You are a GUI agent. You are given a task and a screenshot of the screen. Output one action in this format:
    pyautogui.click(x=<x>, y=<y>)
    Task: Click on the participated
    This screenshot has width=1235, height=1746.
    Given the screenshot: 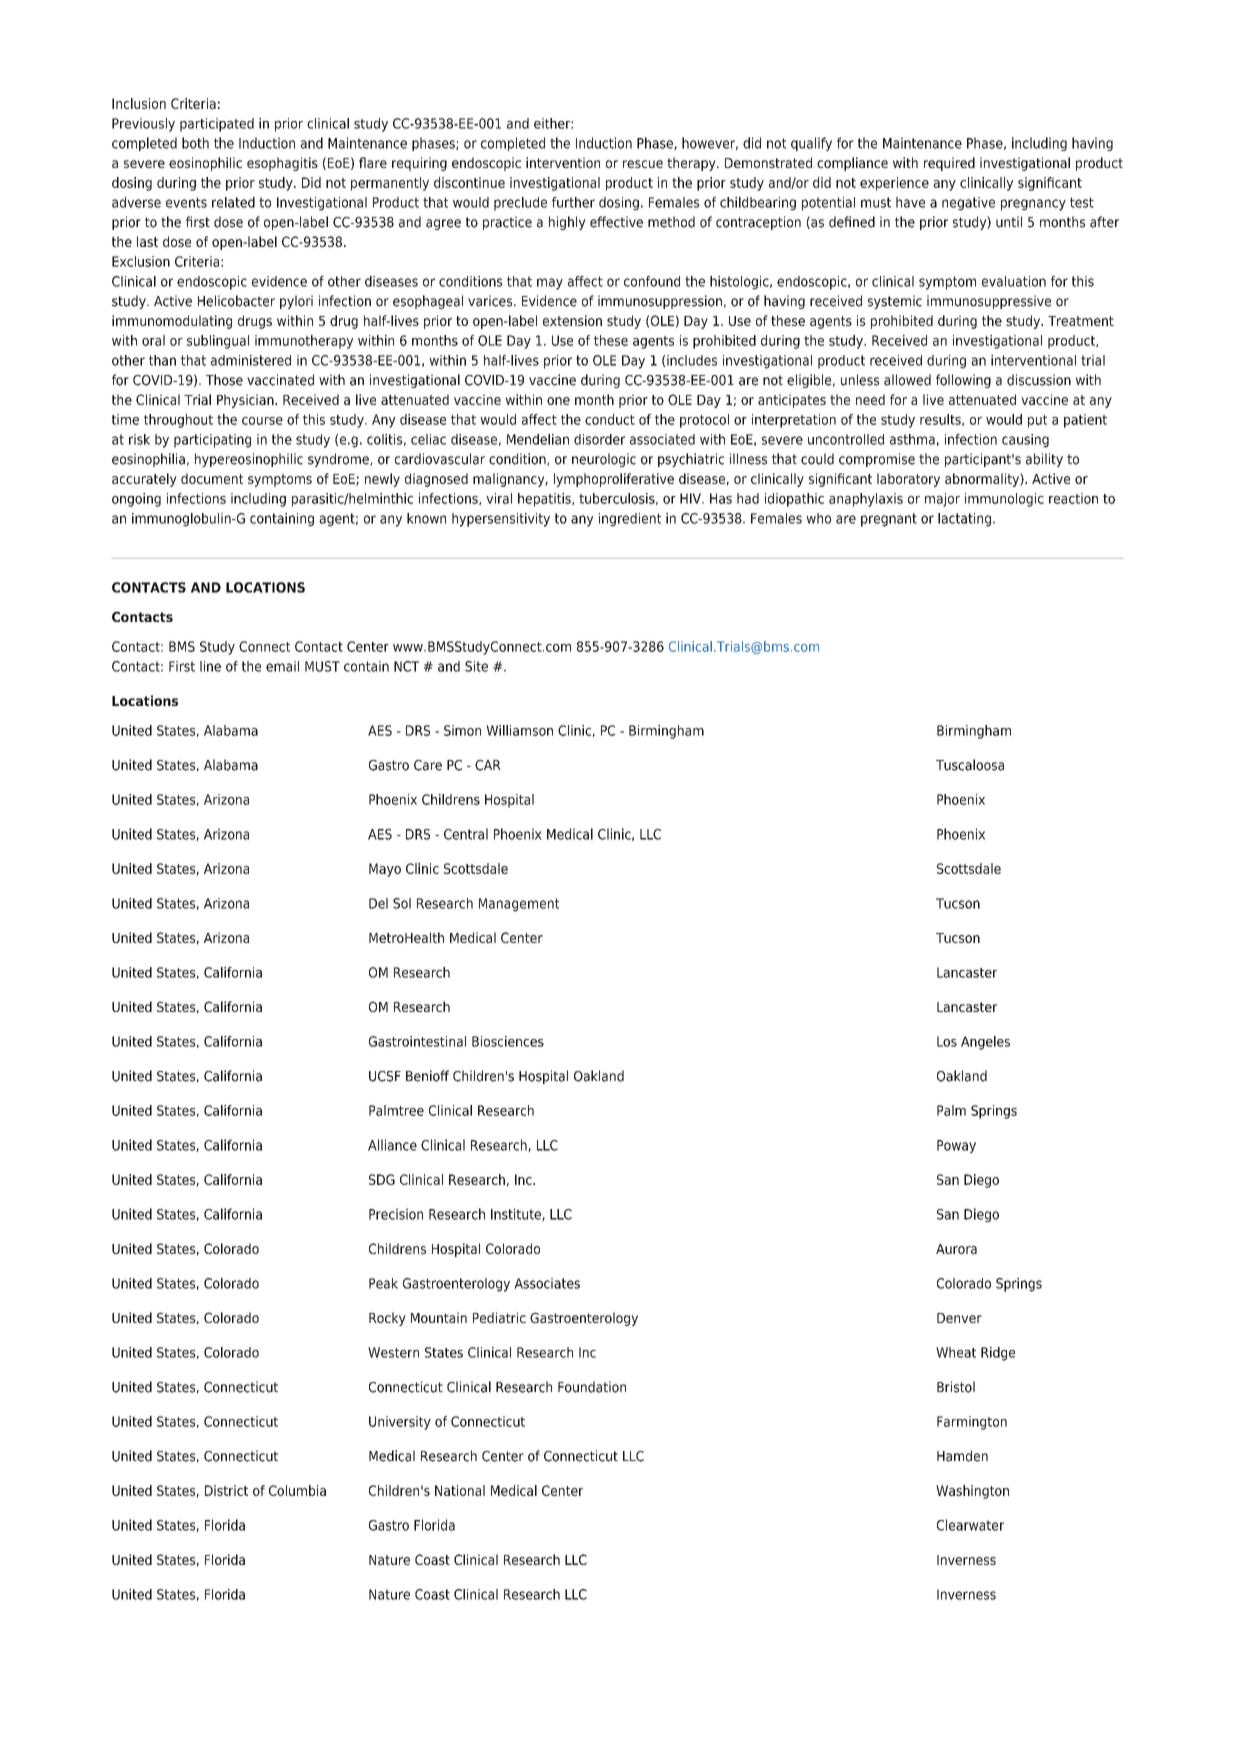 What is the action you would take?
    pyautogui.click(x=217, y=125)
